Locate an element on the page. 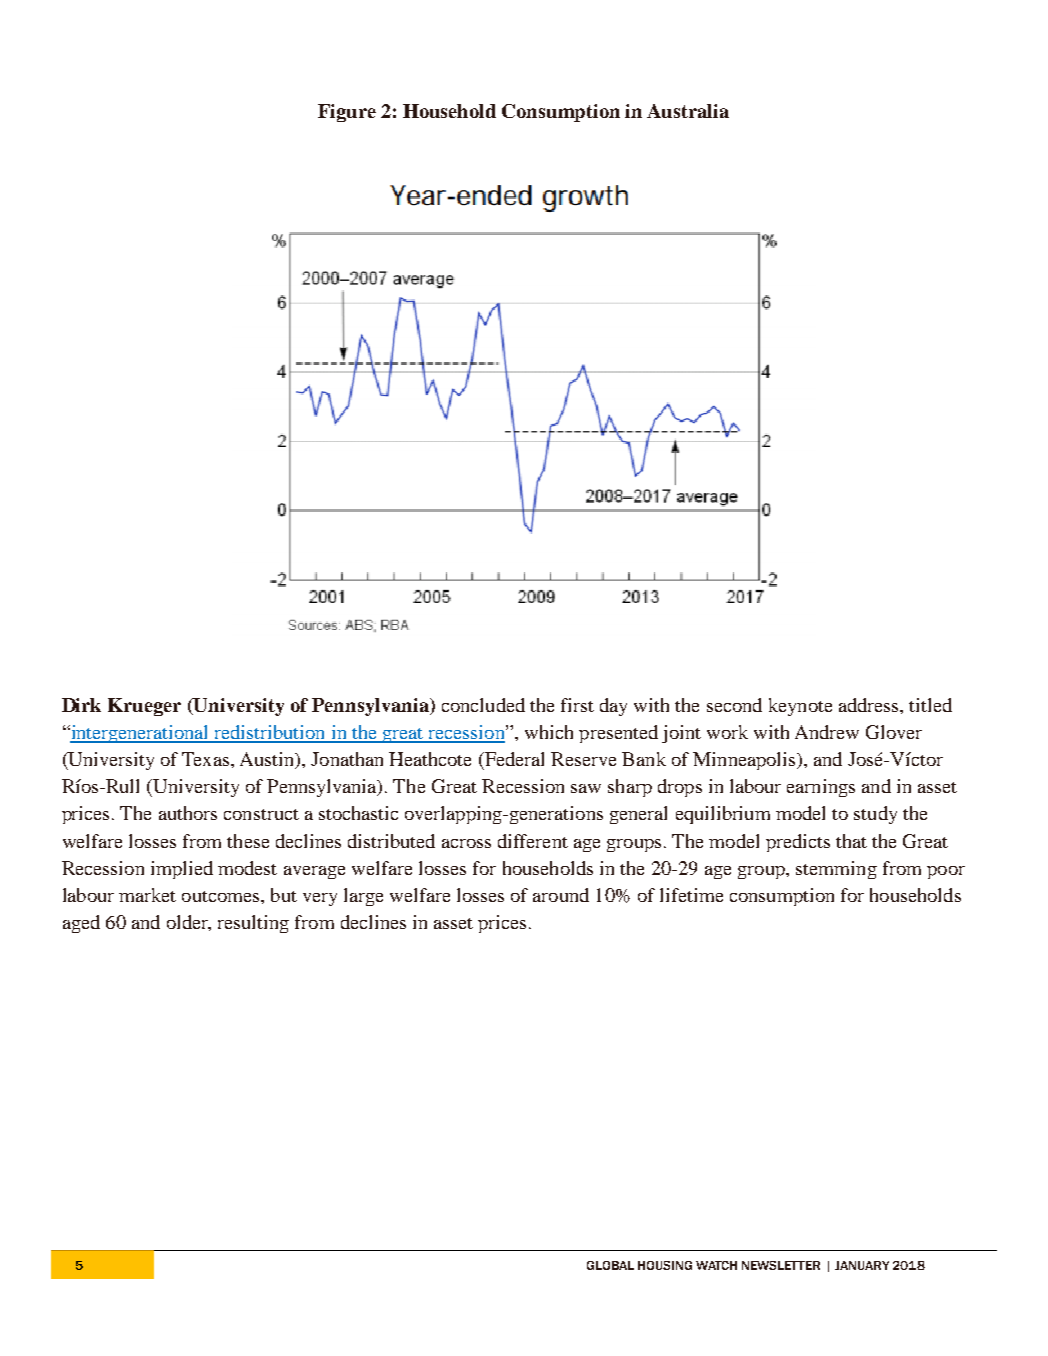  address is located at coordinates (870, 705).
